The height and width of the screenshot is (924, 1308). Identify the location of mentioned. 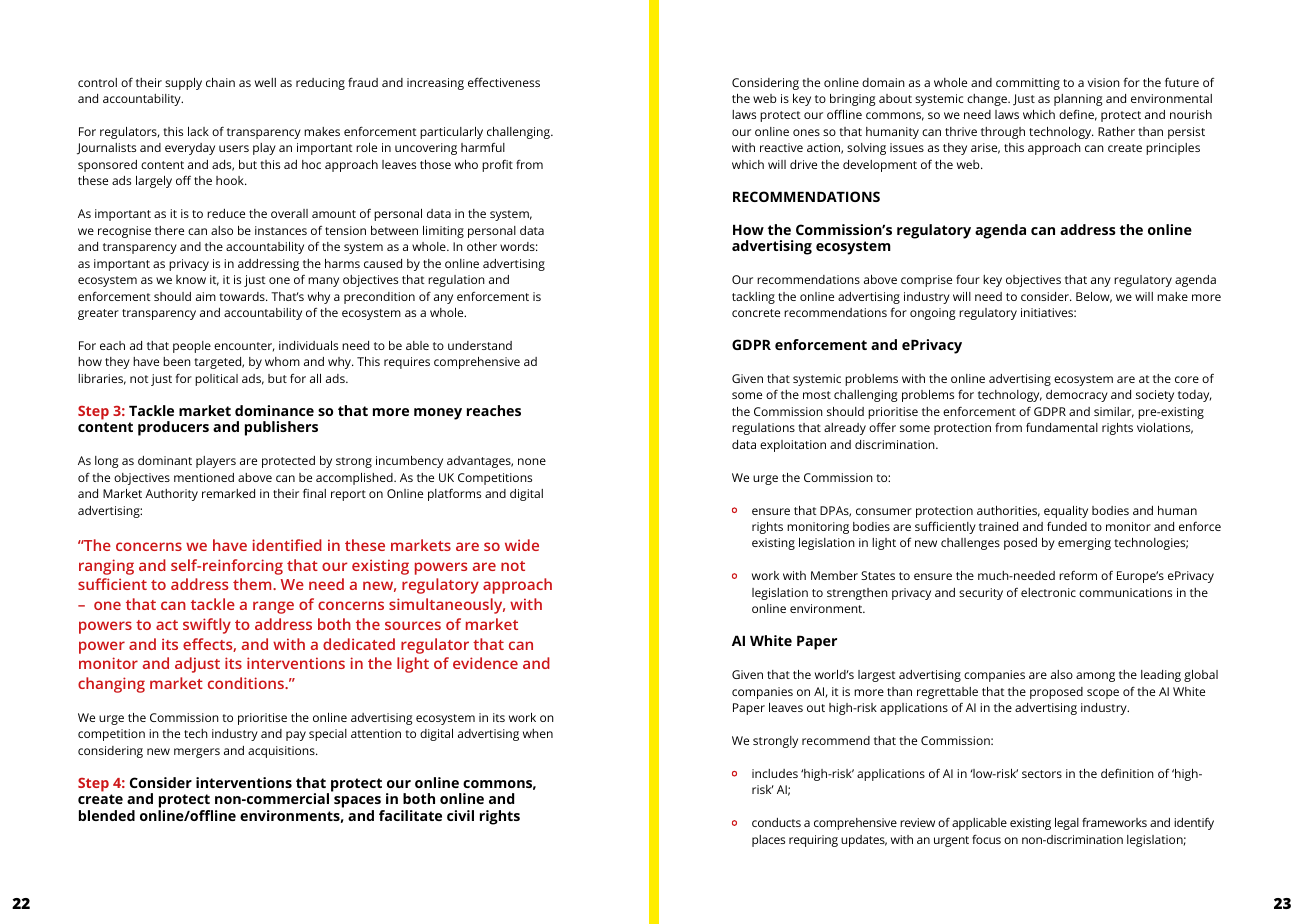
(204, 477).
